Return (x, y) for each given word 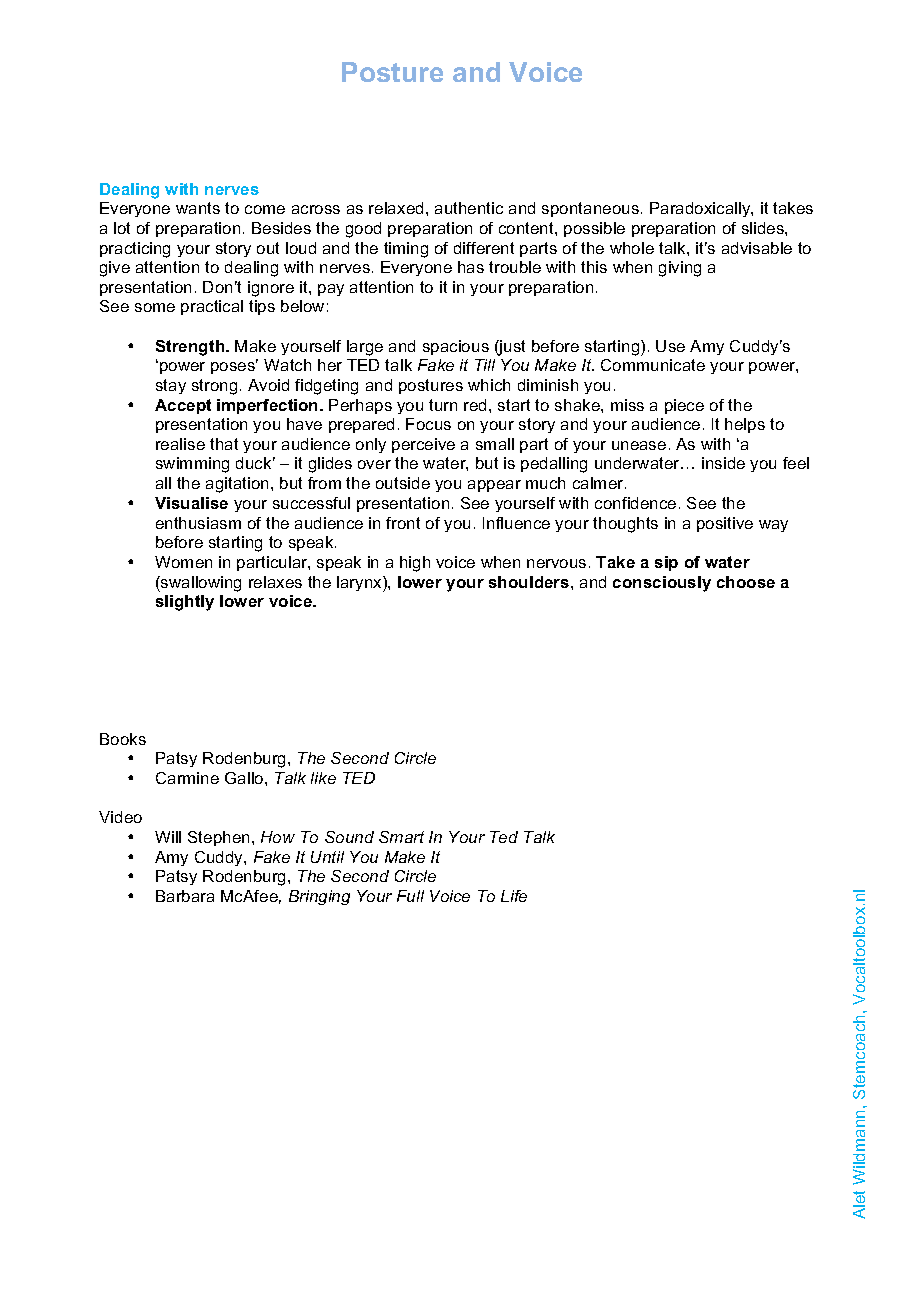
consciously (662, 584)
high (415, 564)
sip (666, 563)
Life (514, 896)
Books (123, 739)
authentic (469, 208)
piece (684, 406)
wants (198, 208)
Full (410, 896)
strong (214, 387)
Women (183, 562)
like (323, 778)
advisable (757, 248)
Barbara (185, 896)
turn (443, 405)
